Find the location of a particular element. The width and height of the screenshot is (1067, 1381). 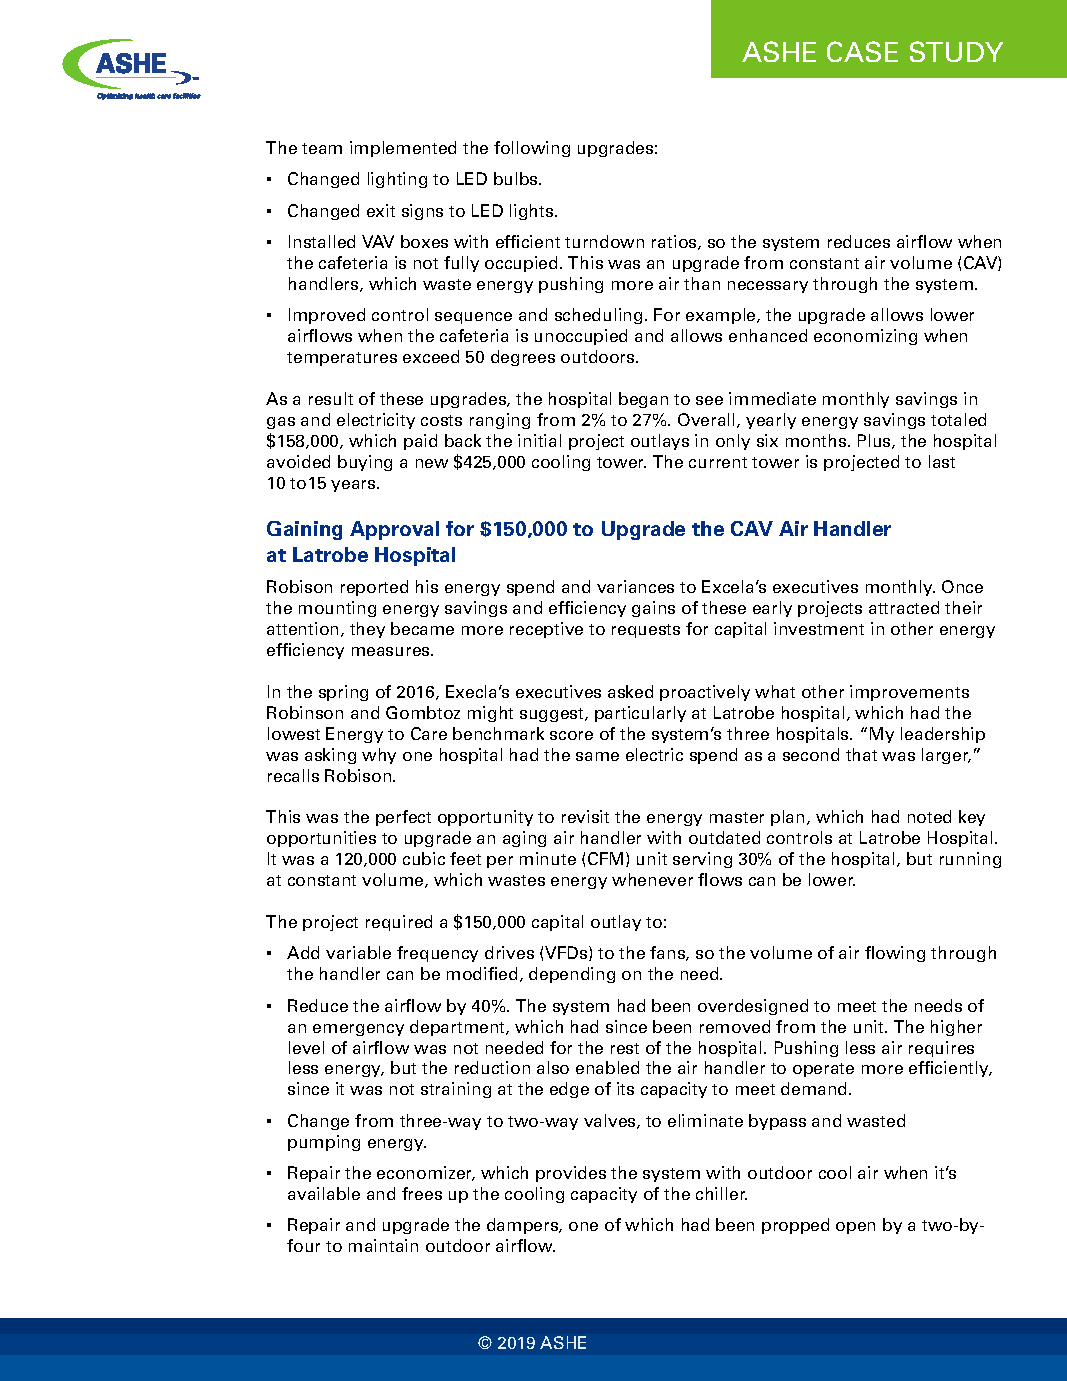

available is located at coordinates (324, 1193).
